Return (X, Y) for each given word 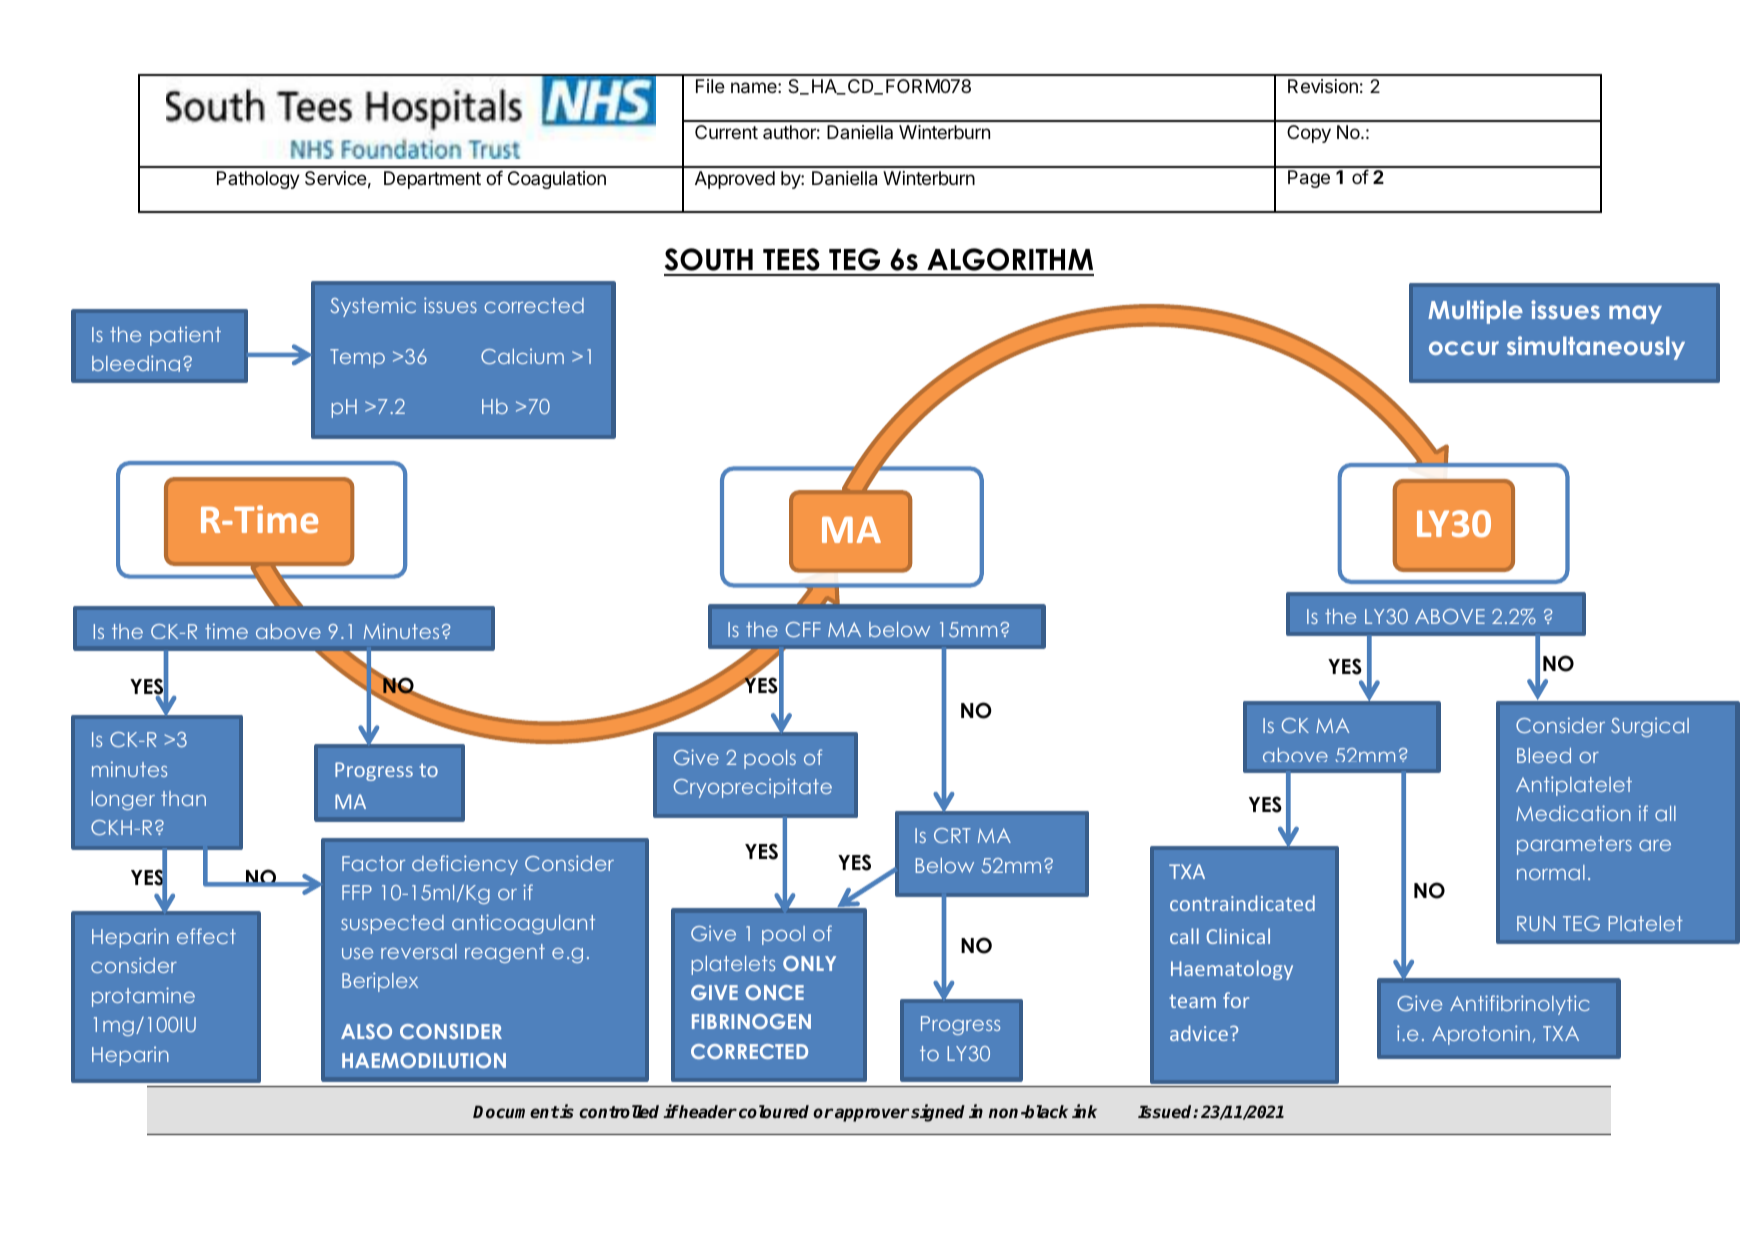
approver (871, 1115)
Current (726, 132)
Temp (357, 358)
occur (1464, 348)
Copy (1309, 134)
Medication (1573, 813)
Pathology (258, 180)
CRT (952, 835)
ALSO (366, 1031)
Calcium (522, 356)
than (183, 798)
